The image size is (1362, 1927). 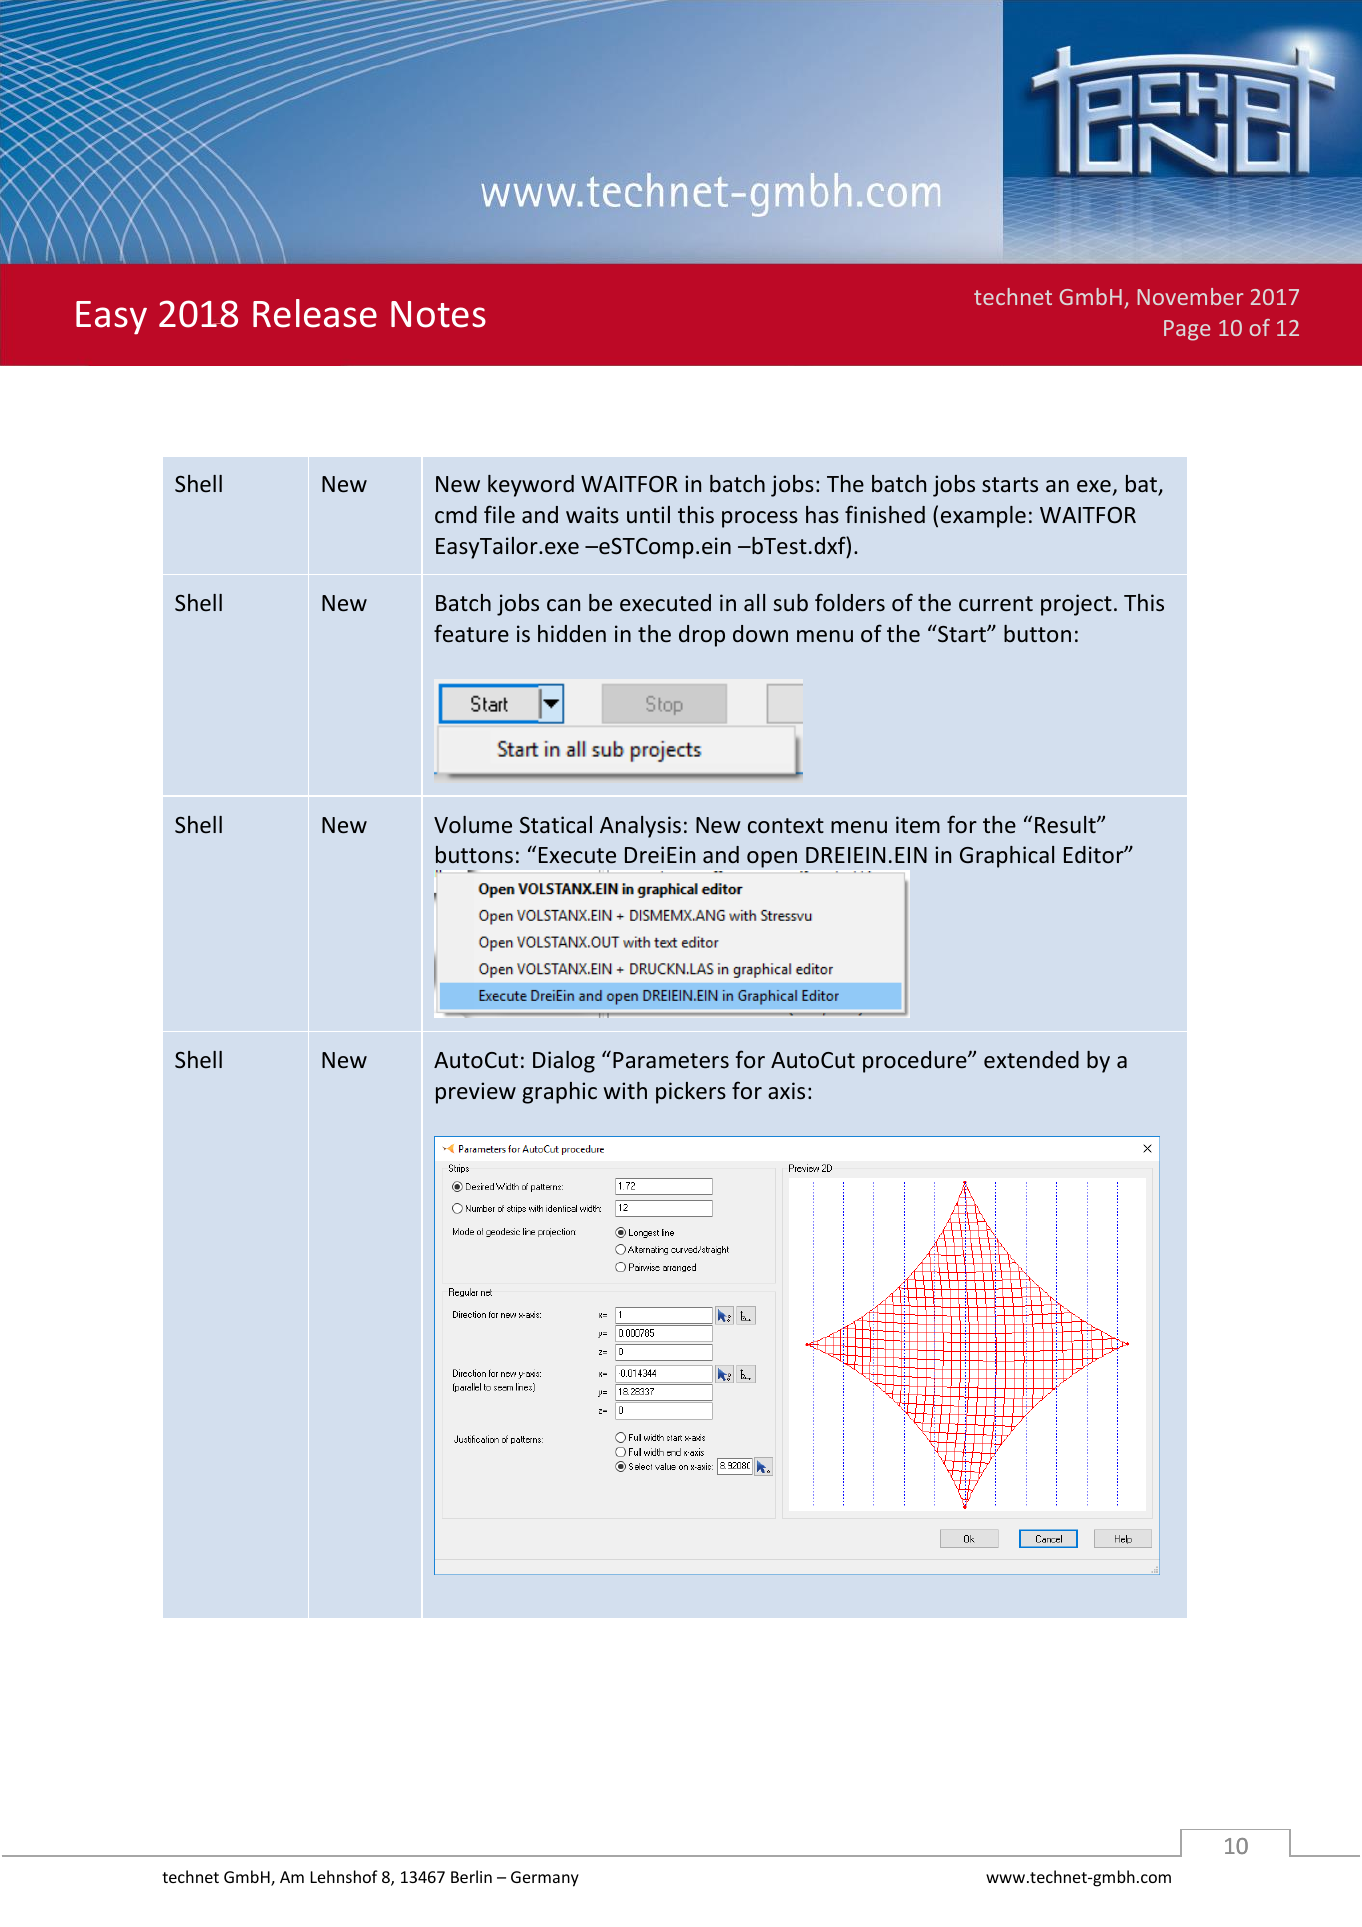 What do you see at coordinates (916, 1062) in the screenshot?
I see `procedure` at bounding box center [916, 1062].
